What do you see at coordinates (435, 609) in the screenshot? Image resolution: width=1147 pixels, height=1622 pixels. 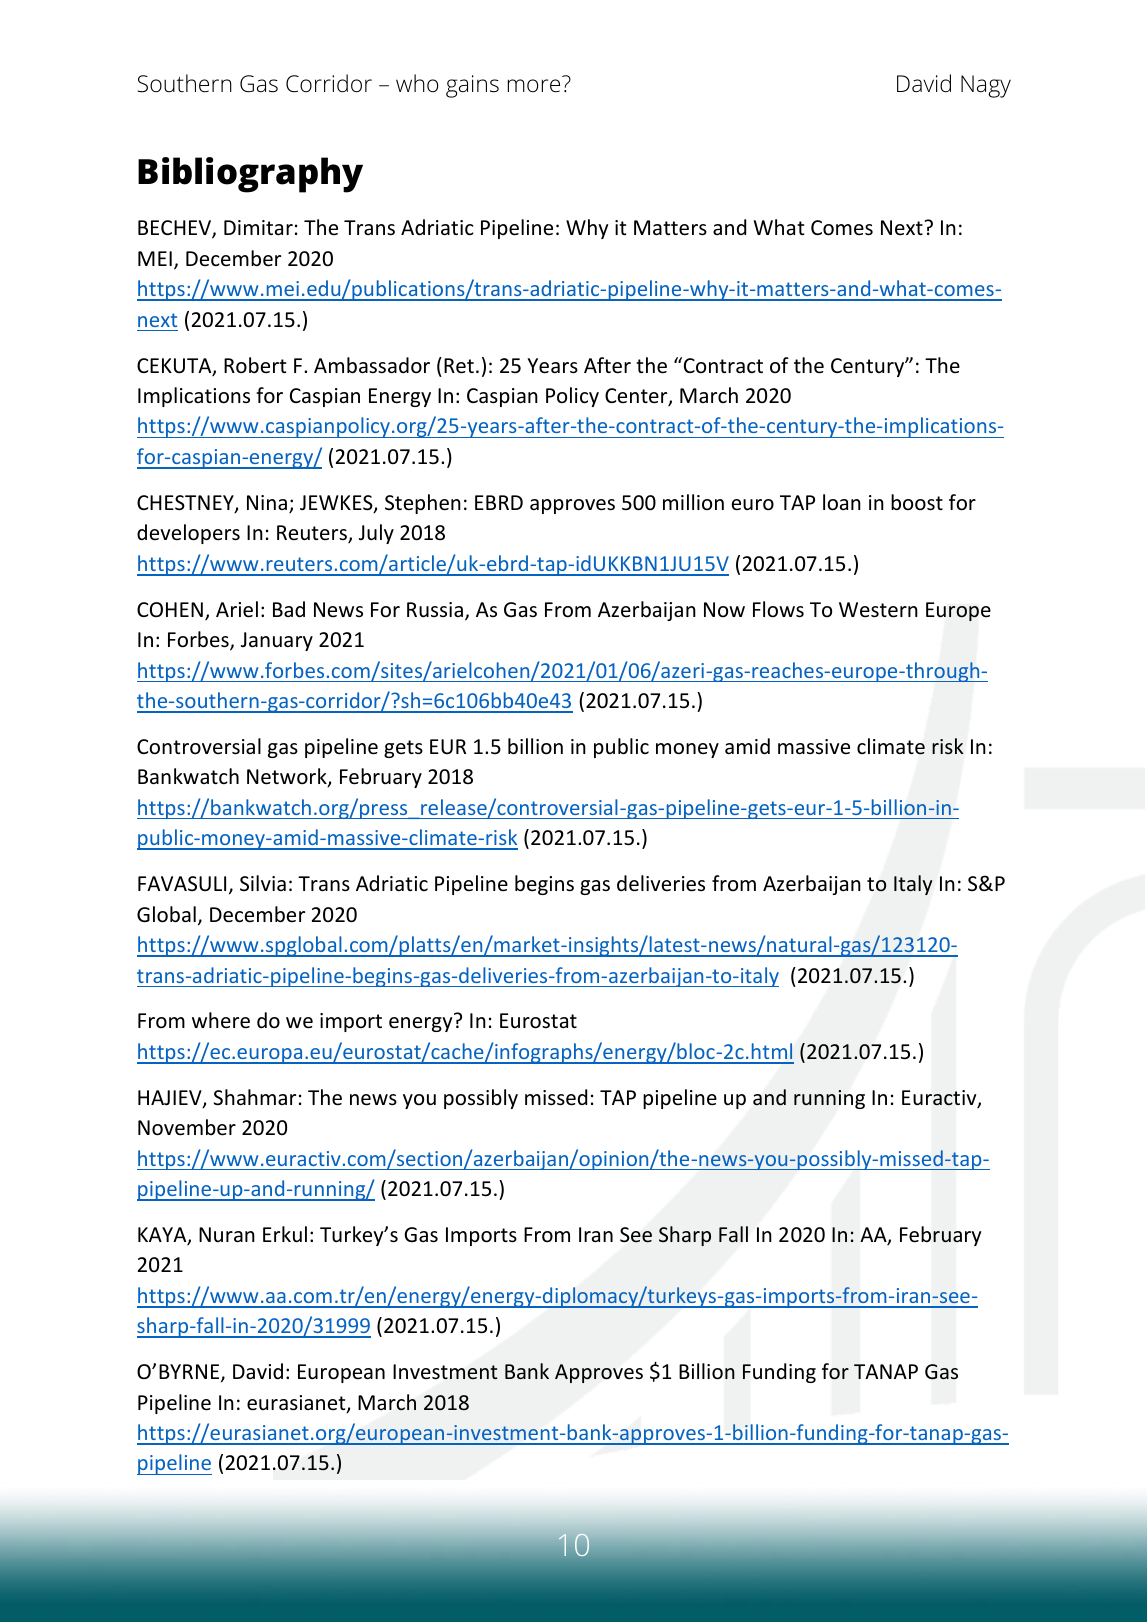 I see `Russia` at bounding box center [435, 609].
